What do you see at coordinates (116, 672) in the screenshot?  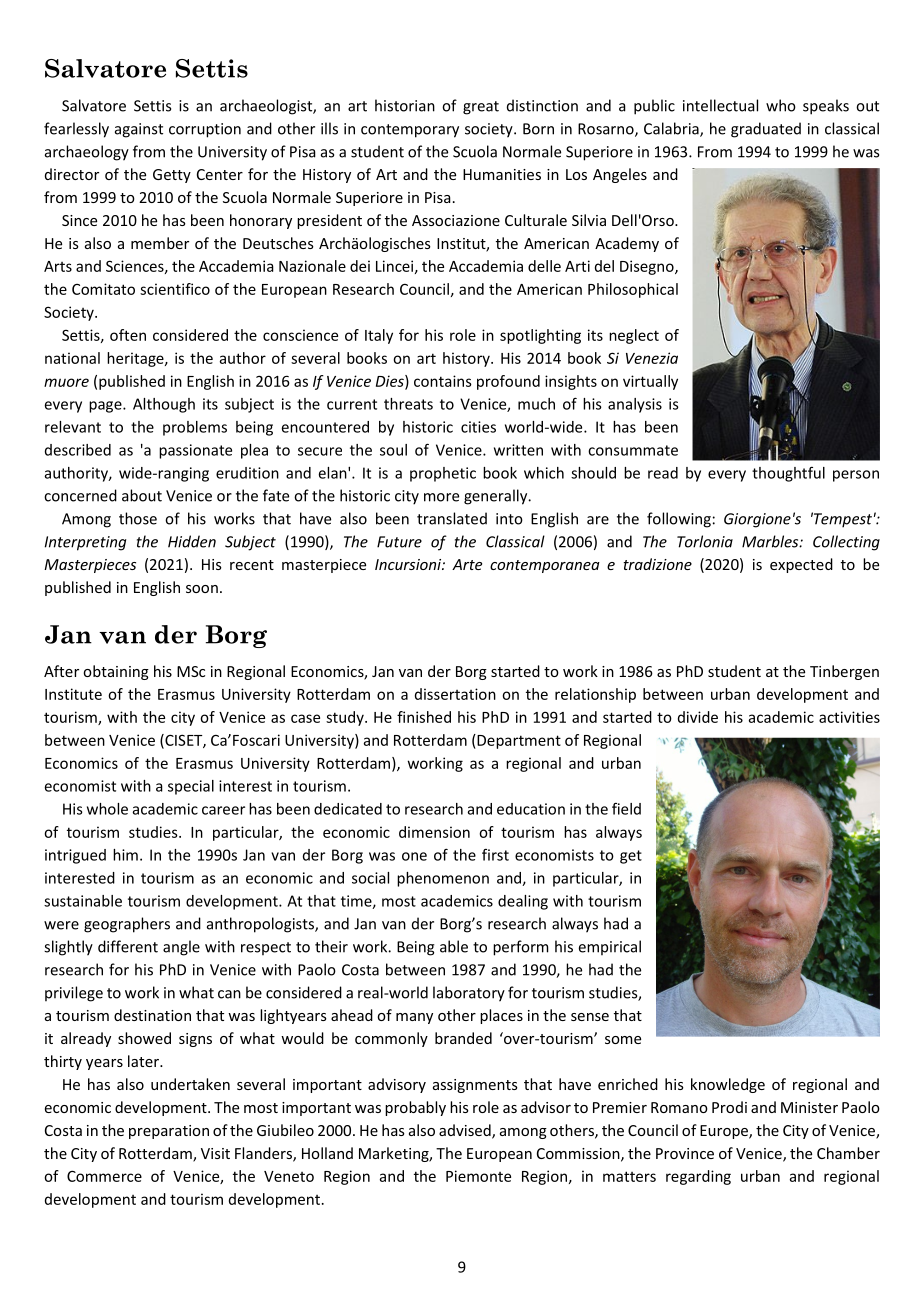 I see `obtaining` at bounding box center [116, 672].
